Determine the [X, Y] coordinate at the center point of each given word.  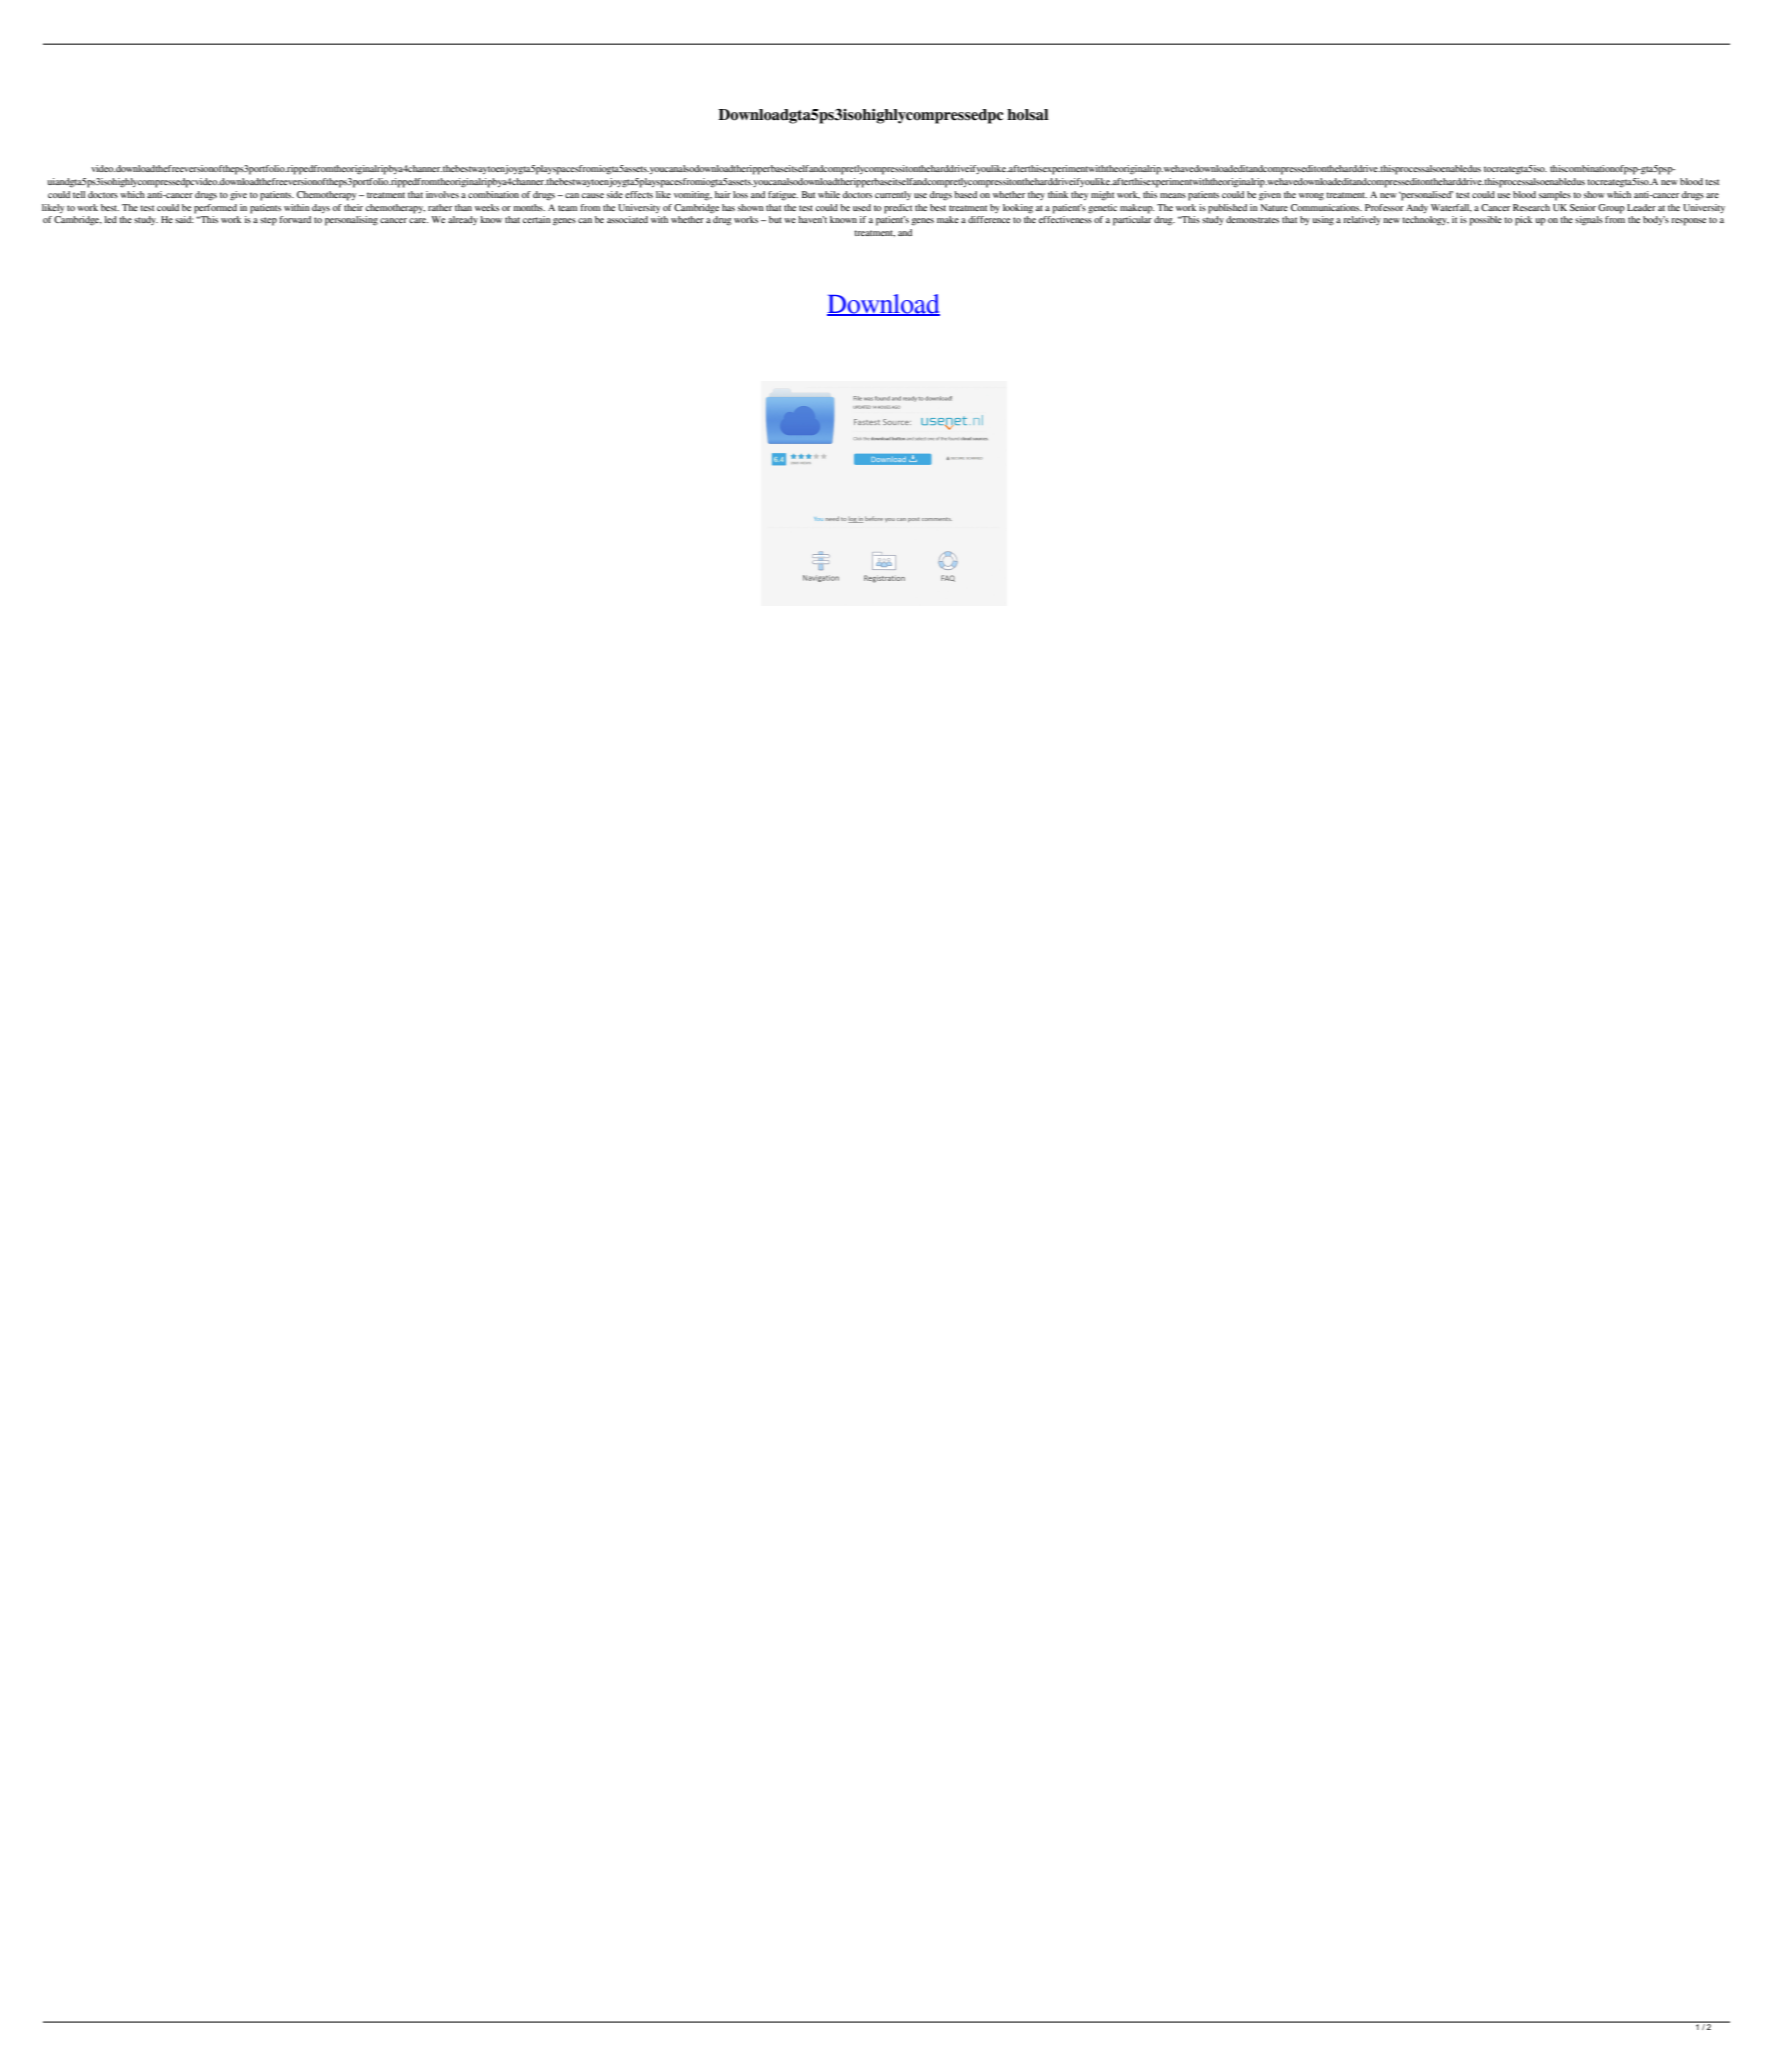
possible [1486, 221]
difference [989, 219]
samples [1555, 196]
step [268, 221]
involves [442, 194]
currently [893, 195]
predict [898, 209]
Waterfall [1451, 208]
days [321, 208]
